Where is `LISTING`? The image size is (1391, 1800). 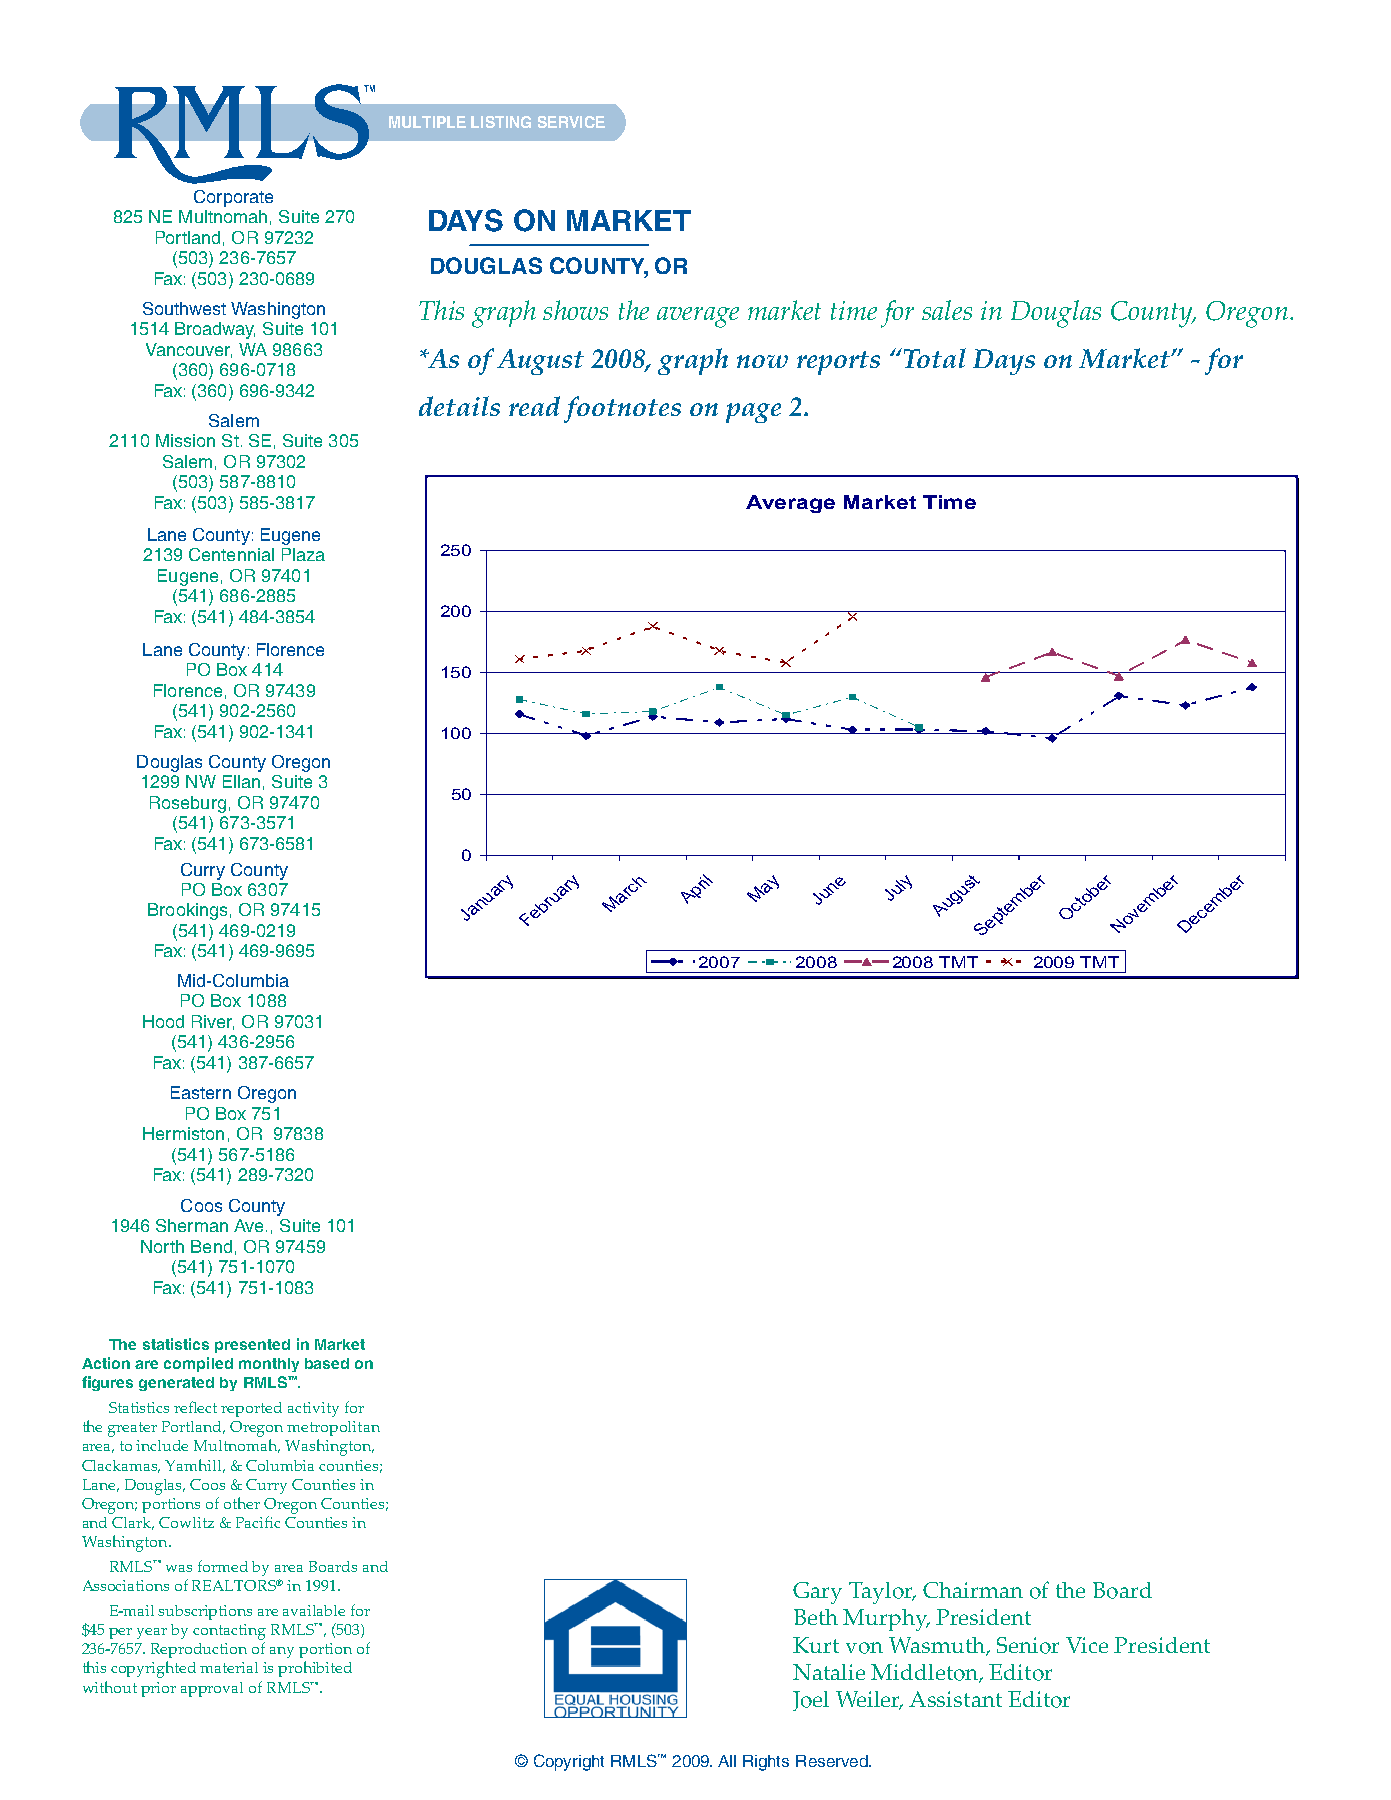 LISTING is located at coordinates (501, 122).
